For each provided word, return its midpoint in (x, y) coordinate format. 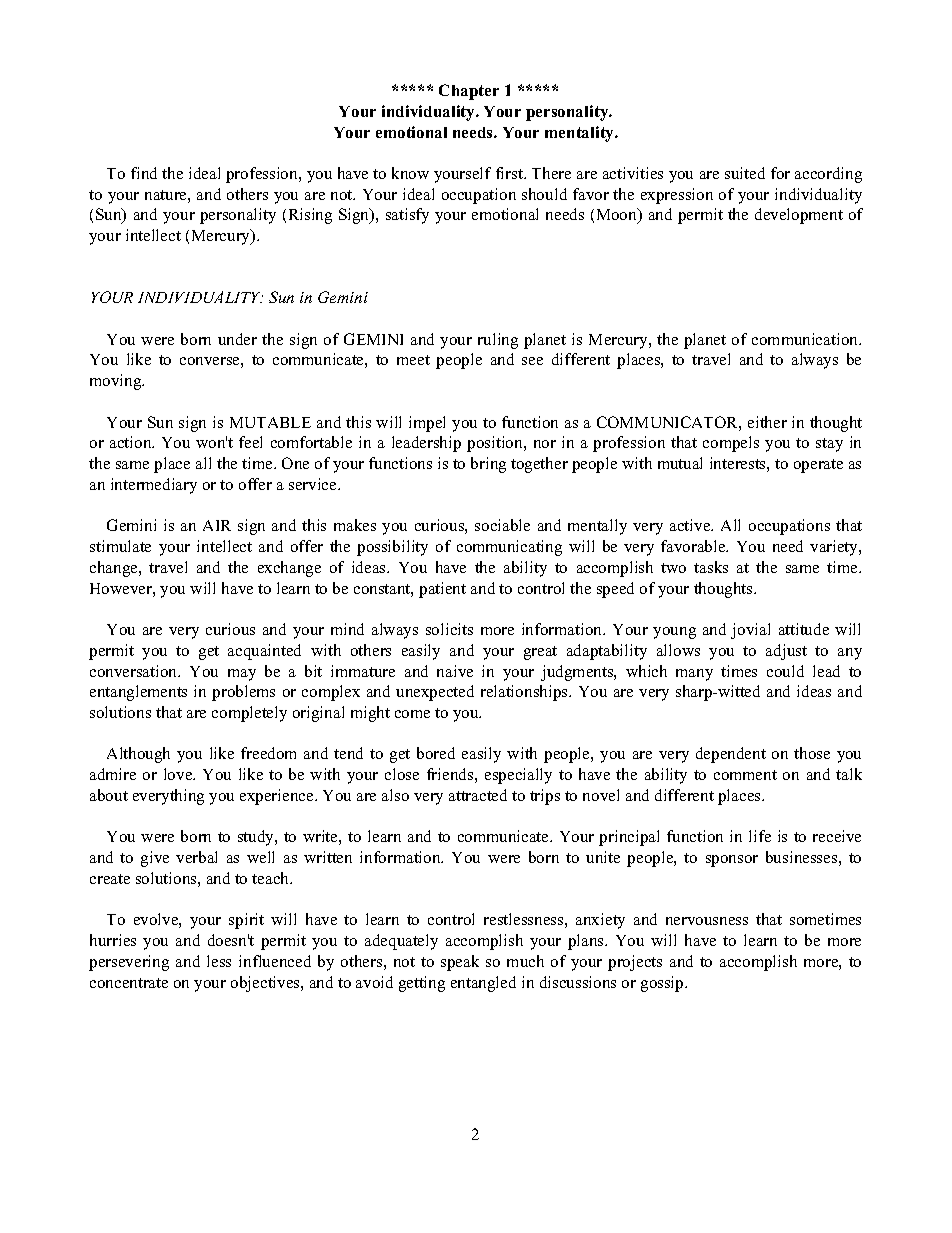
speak (460, 963)
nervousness (707, 921)
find (144, 173)
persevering (129, 963)
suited (745, 173)
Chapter (469, 92)
